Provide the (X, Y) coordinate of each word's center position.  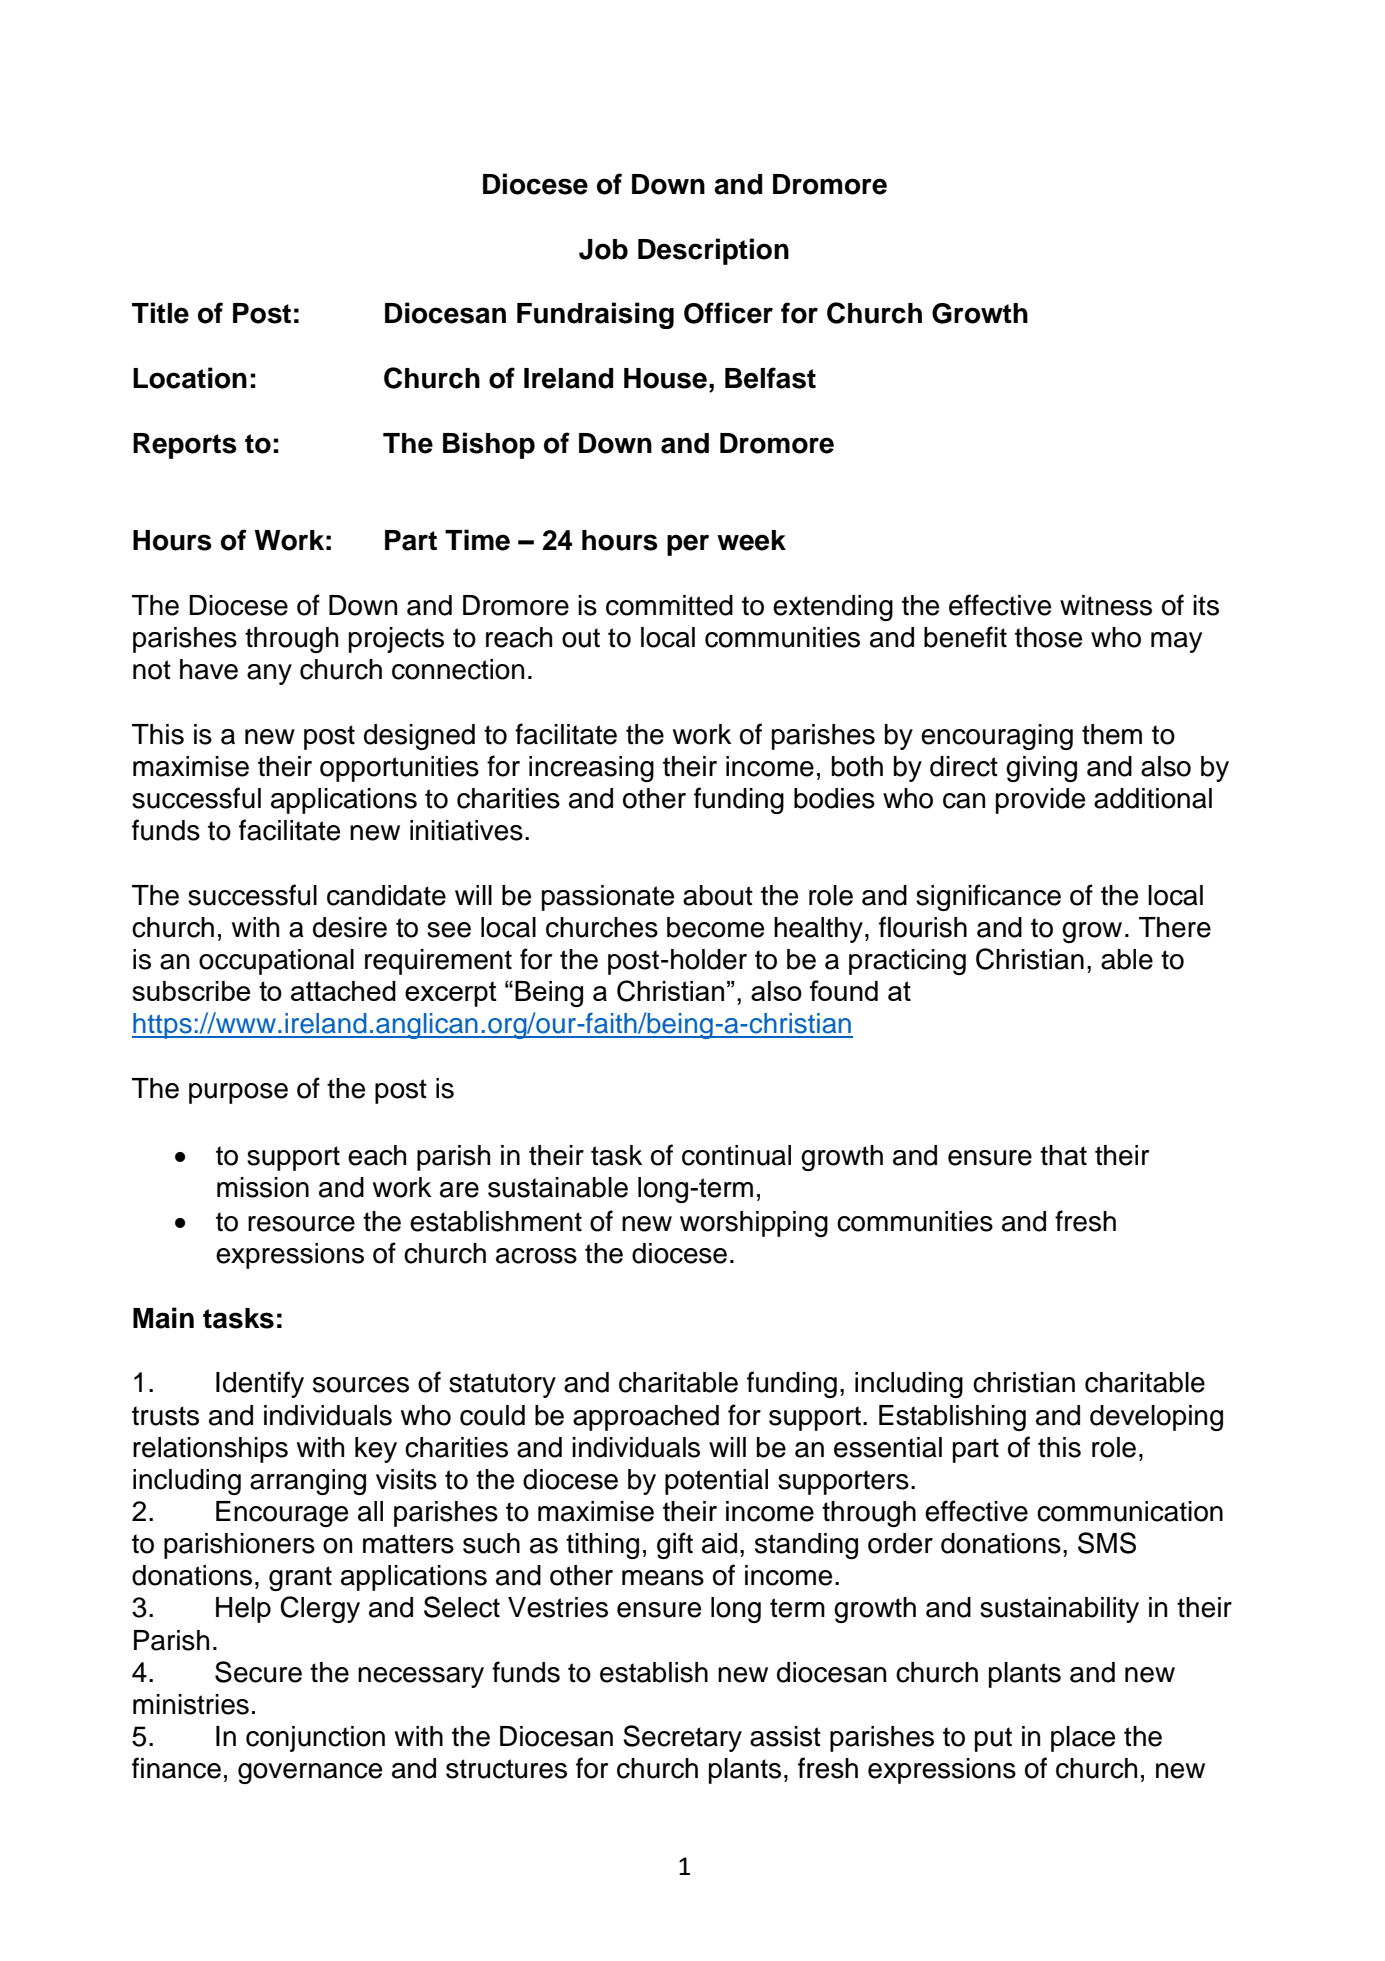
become (715, 927)
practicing (907, 962)
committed (669, 605)
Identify (260, 1384)
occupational (276, 962)
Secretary (682, 1738)
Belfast (770, 378)
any (269, 674)
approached (646, 1418)
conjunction (315, 1739)
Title (160, 313)
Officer (728, 313)
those (1048, 637)
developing (1156, 1418)
